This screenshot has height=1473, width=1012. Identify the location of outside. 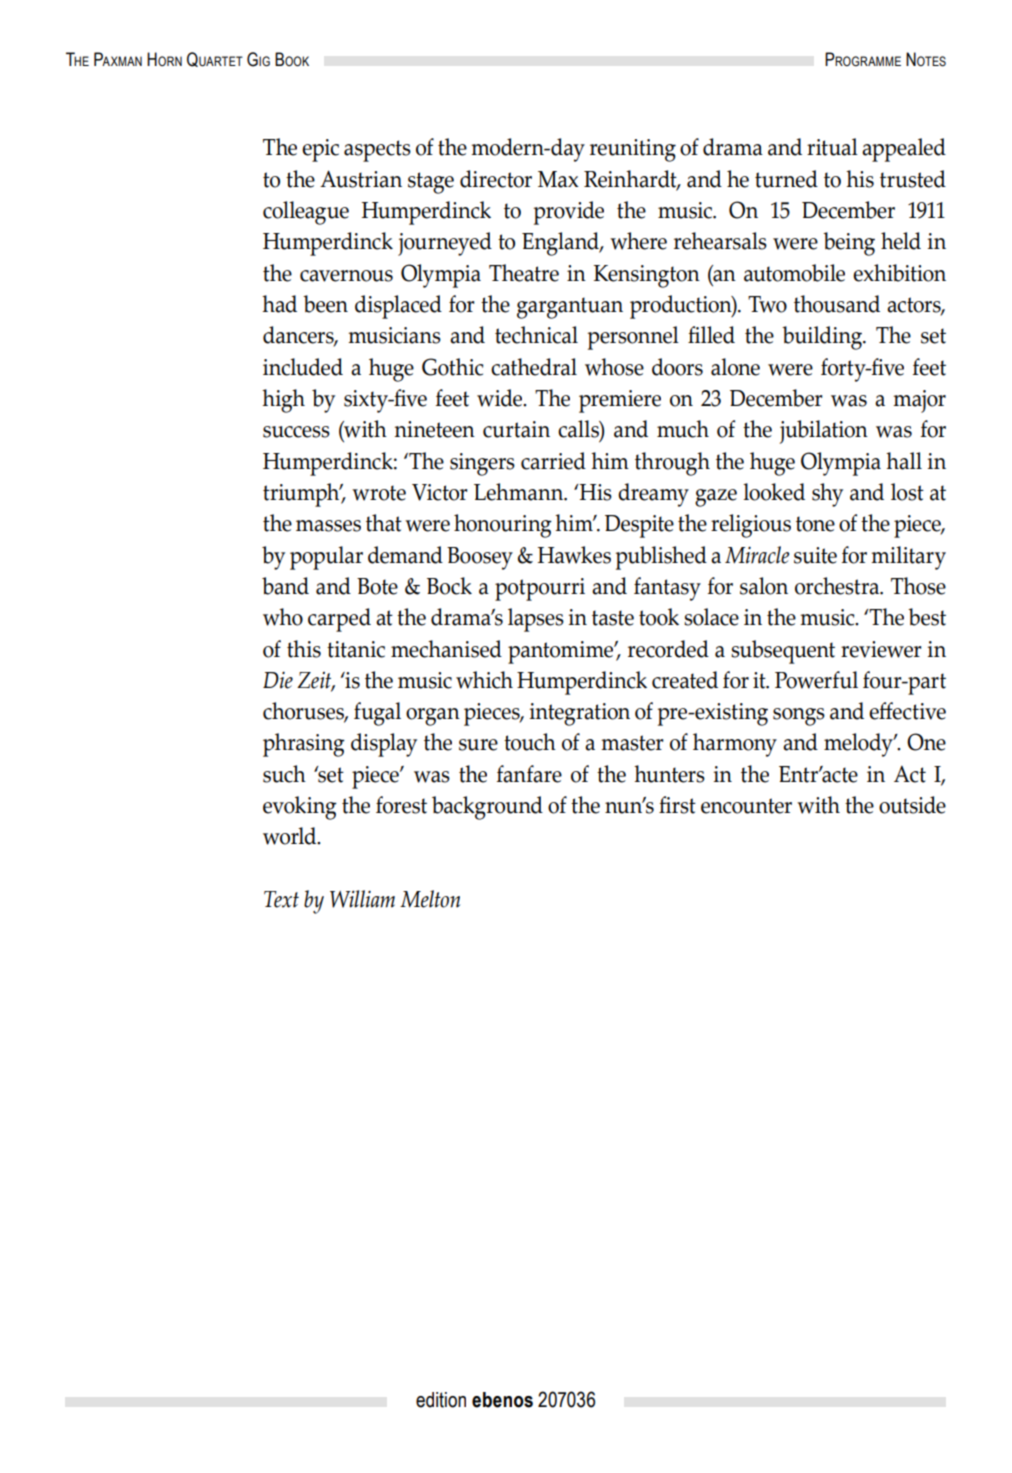
(912, 805).
